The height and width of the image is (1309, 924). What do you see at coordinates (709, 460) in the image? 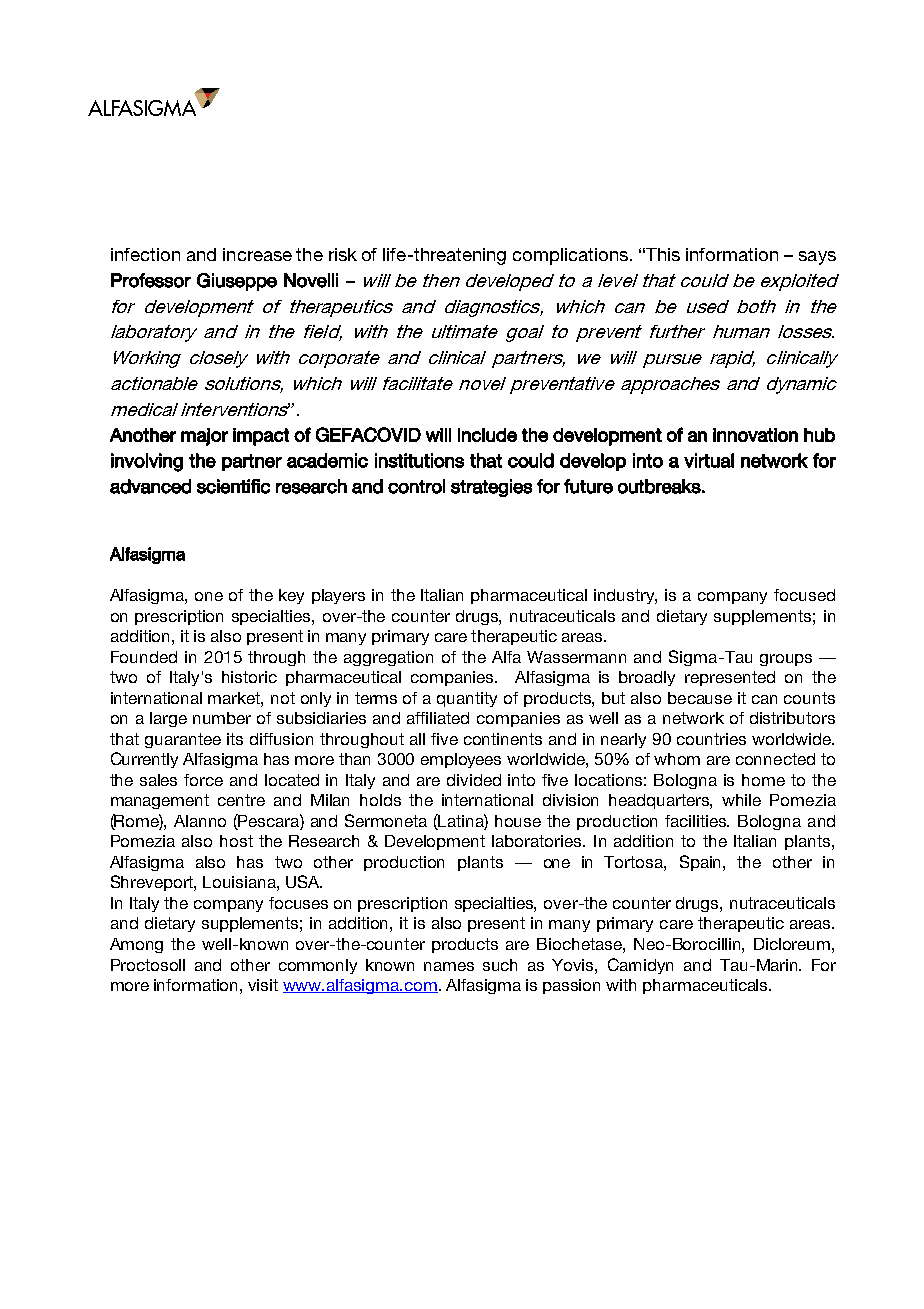
I see `virtual` at bounding box center [709, 460].
